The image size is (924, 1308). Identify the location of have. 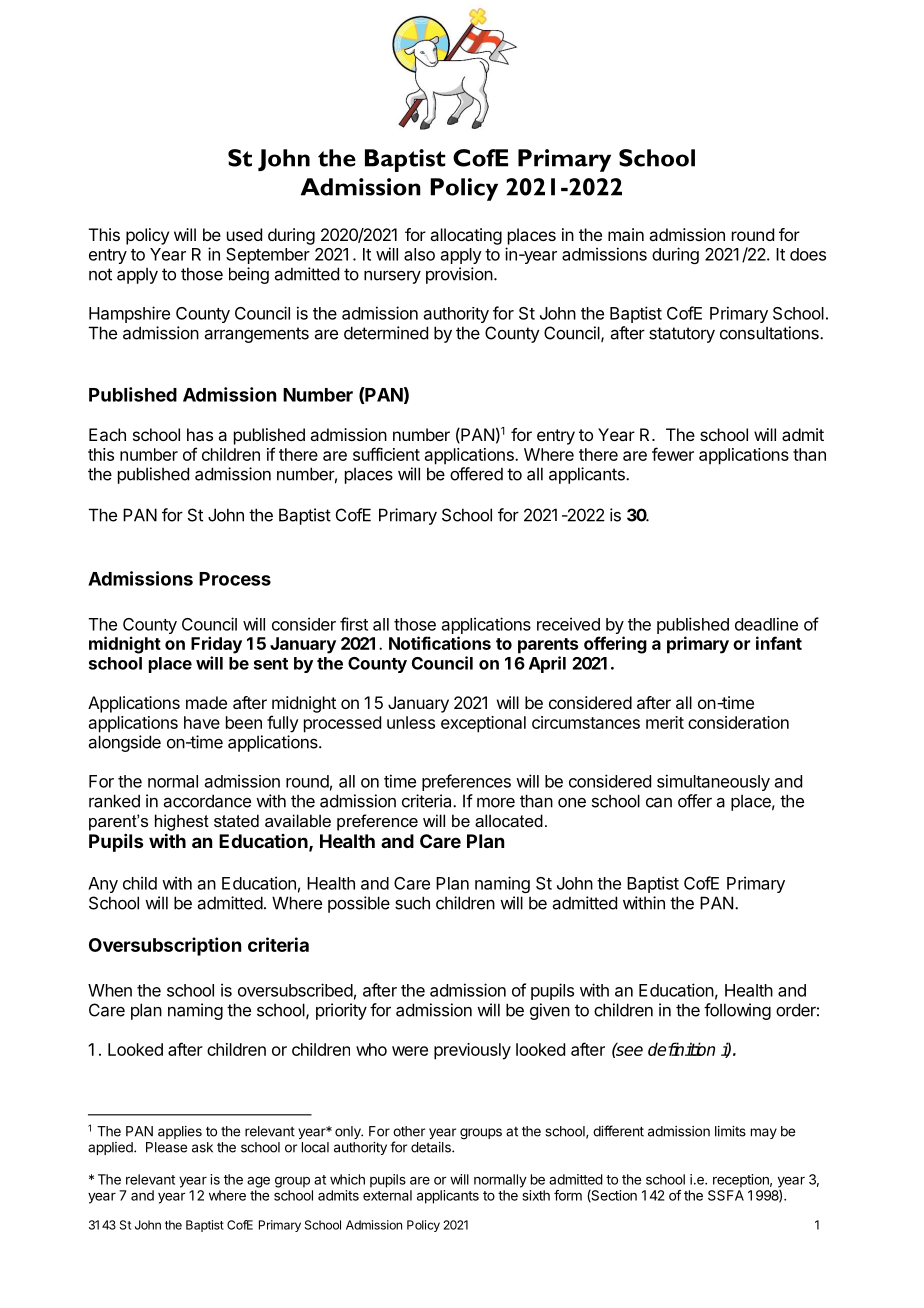
(202, 722).
